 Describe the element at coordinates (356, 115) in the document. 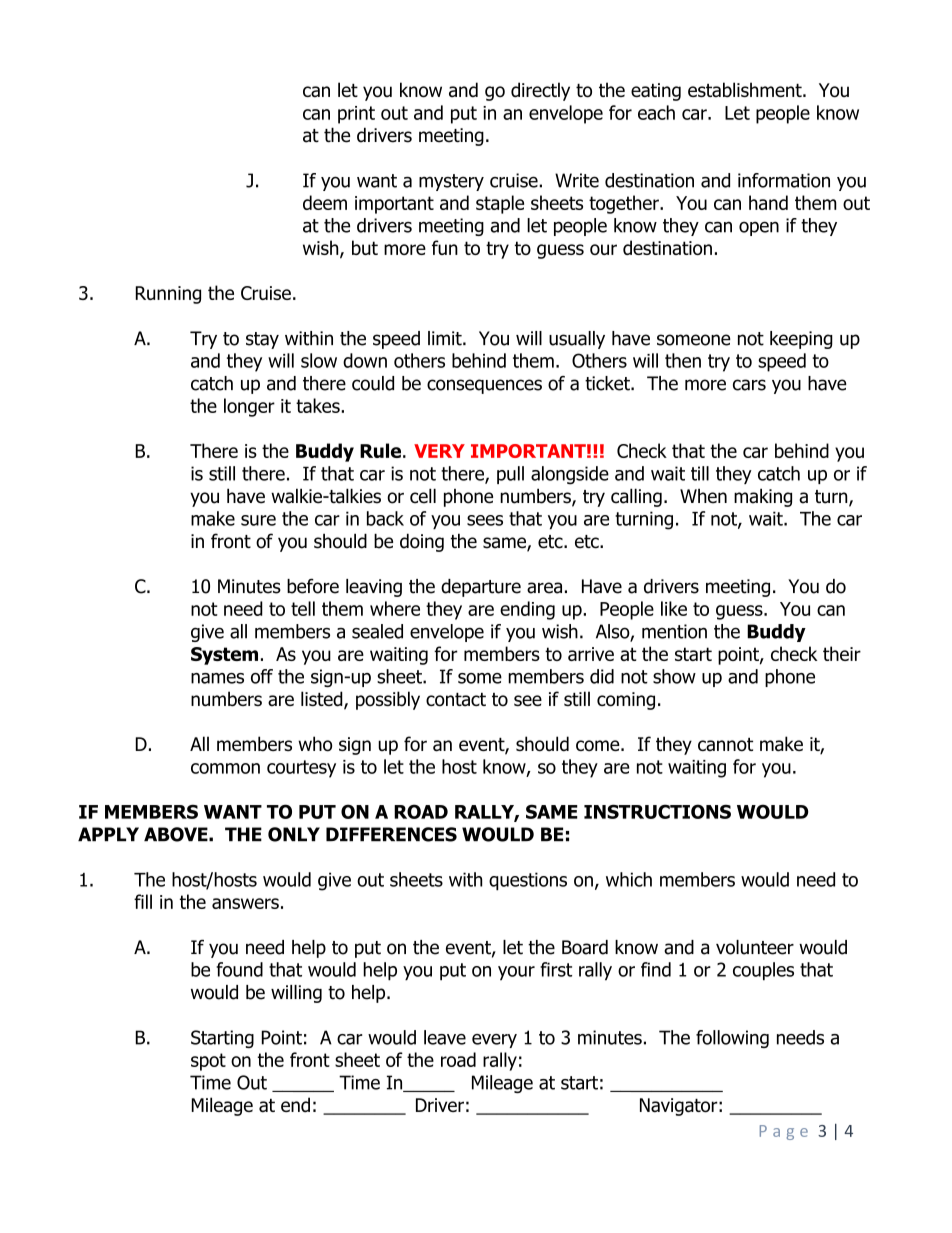

I see `print` at that location.
